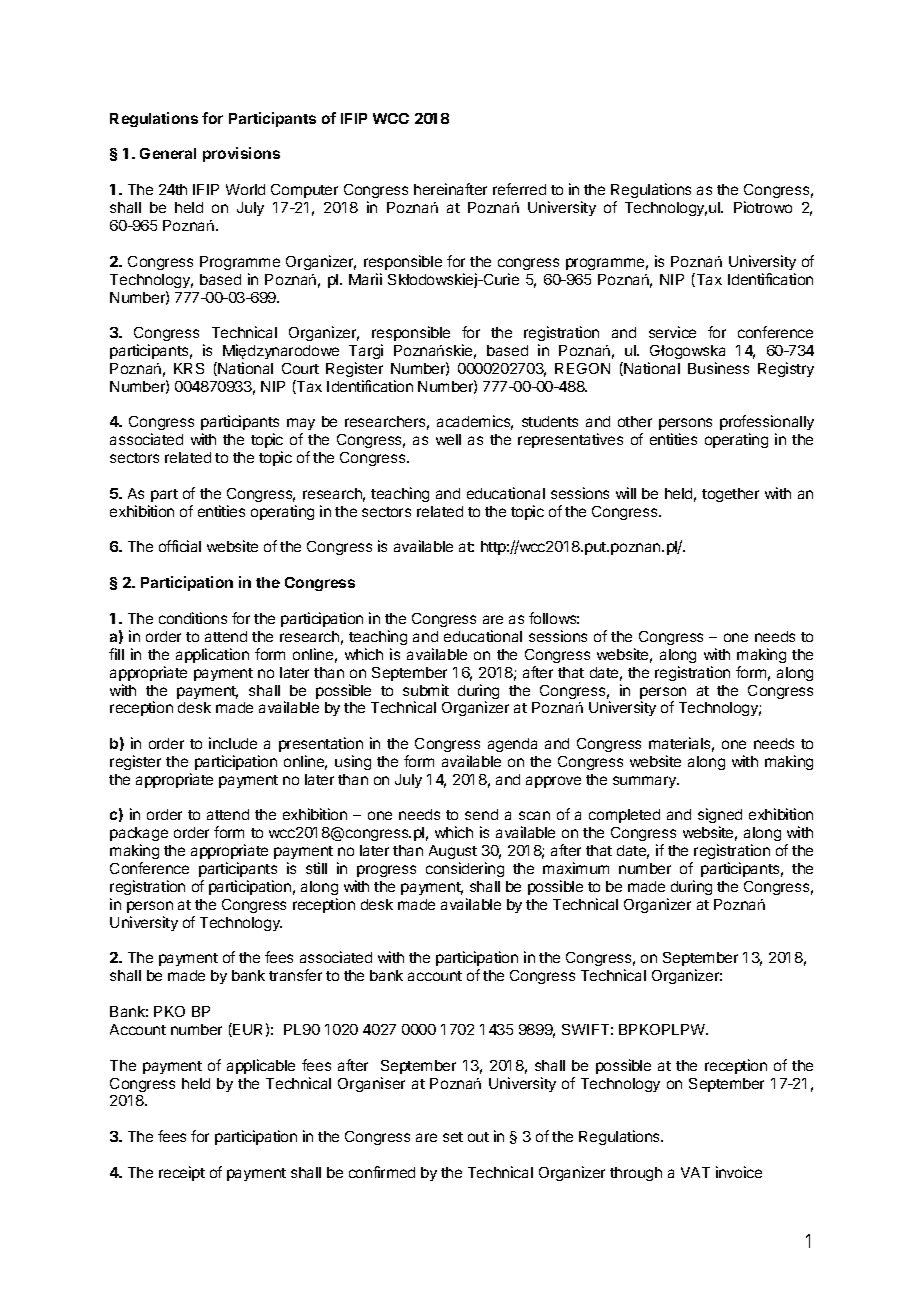 The width and height of the screenshot is (924, 1308). Describe the element at coordinates (245, 189) in the screenshot. I see `World` at that location.
